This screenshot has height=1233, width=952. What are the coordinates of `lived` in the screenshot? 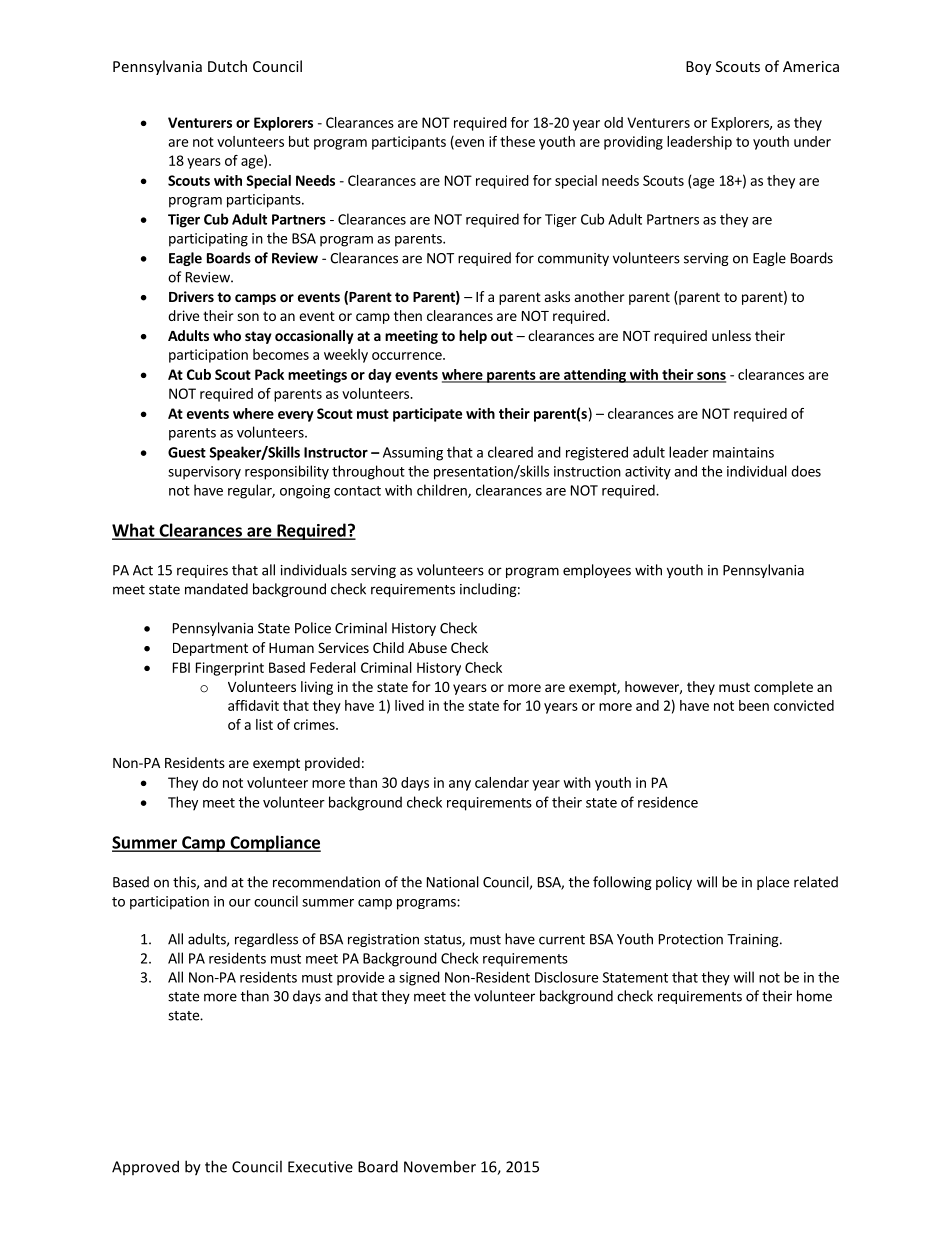 It's located at (409, 705).
